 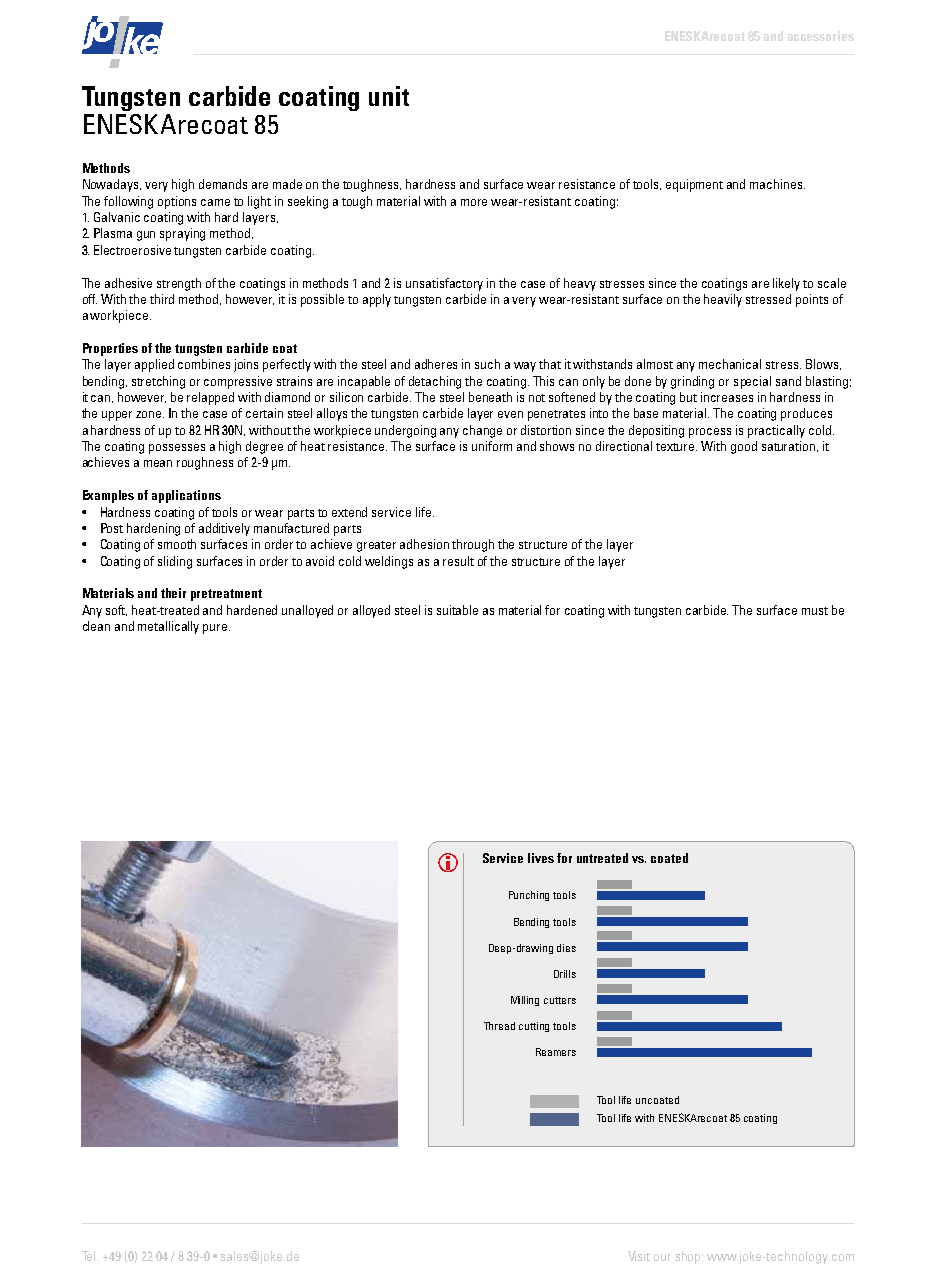 I want to click on machines, so click(x=777, y=184).
